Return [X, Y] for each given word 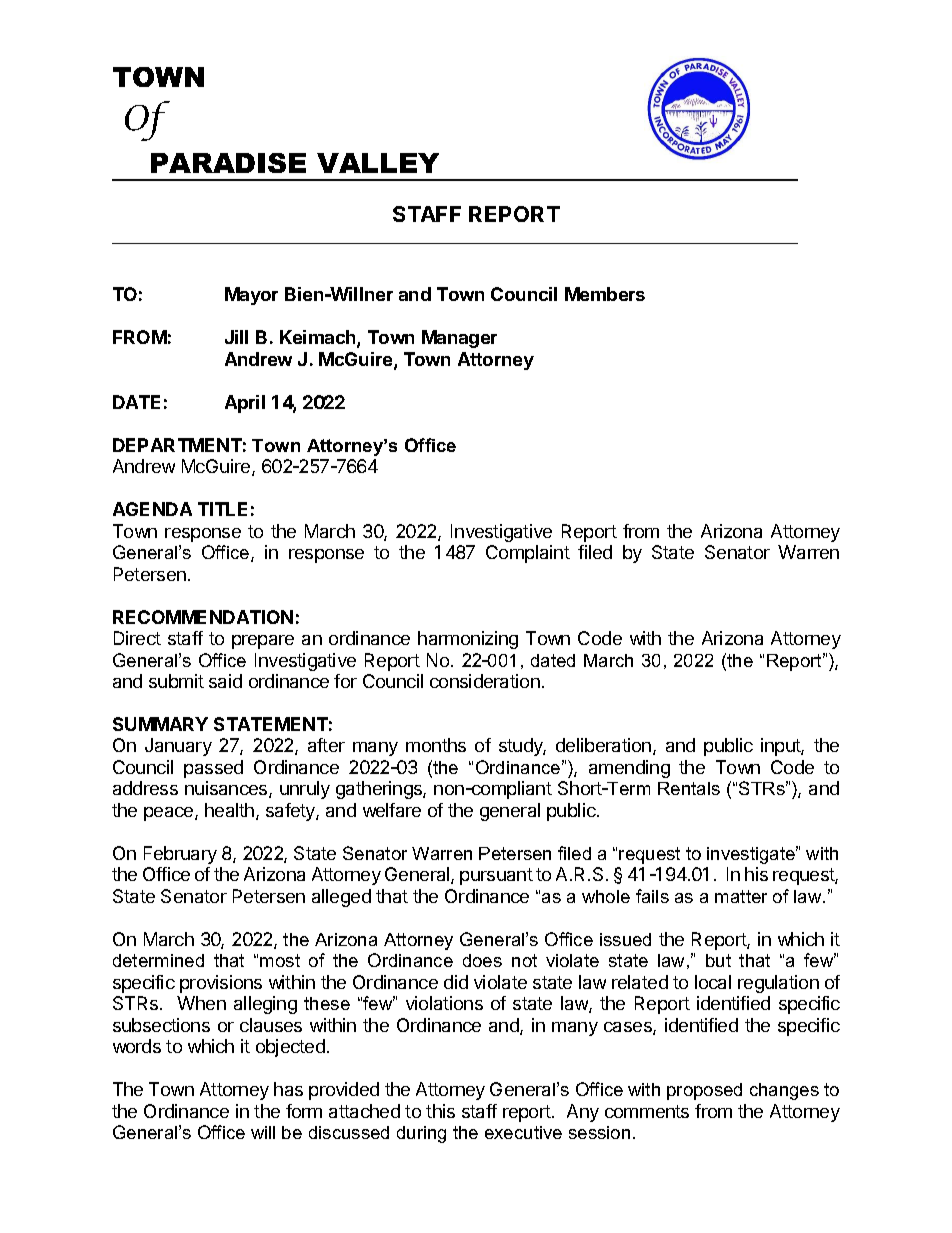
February [180, 855]
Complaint [528, 554]
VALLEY [378, 163]
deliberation [603, 745]
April [245, 404]
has [288, 1089]
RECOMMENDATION [203, 617]
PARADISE [228, 163]
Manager [459, 339]
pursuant [496, 876]
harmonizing [468, 640]
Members [605, 294]
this [440, 1111]
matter [741, 896]
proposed [704, 1091]
